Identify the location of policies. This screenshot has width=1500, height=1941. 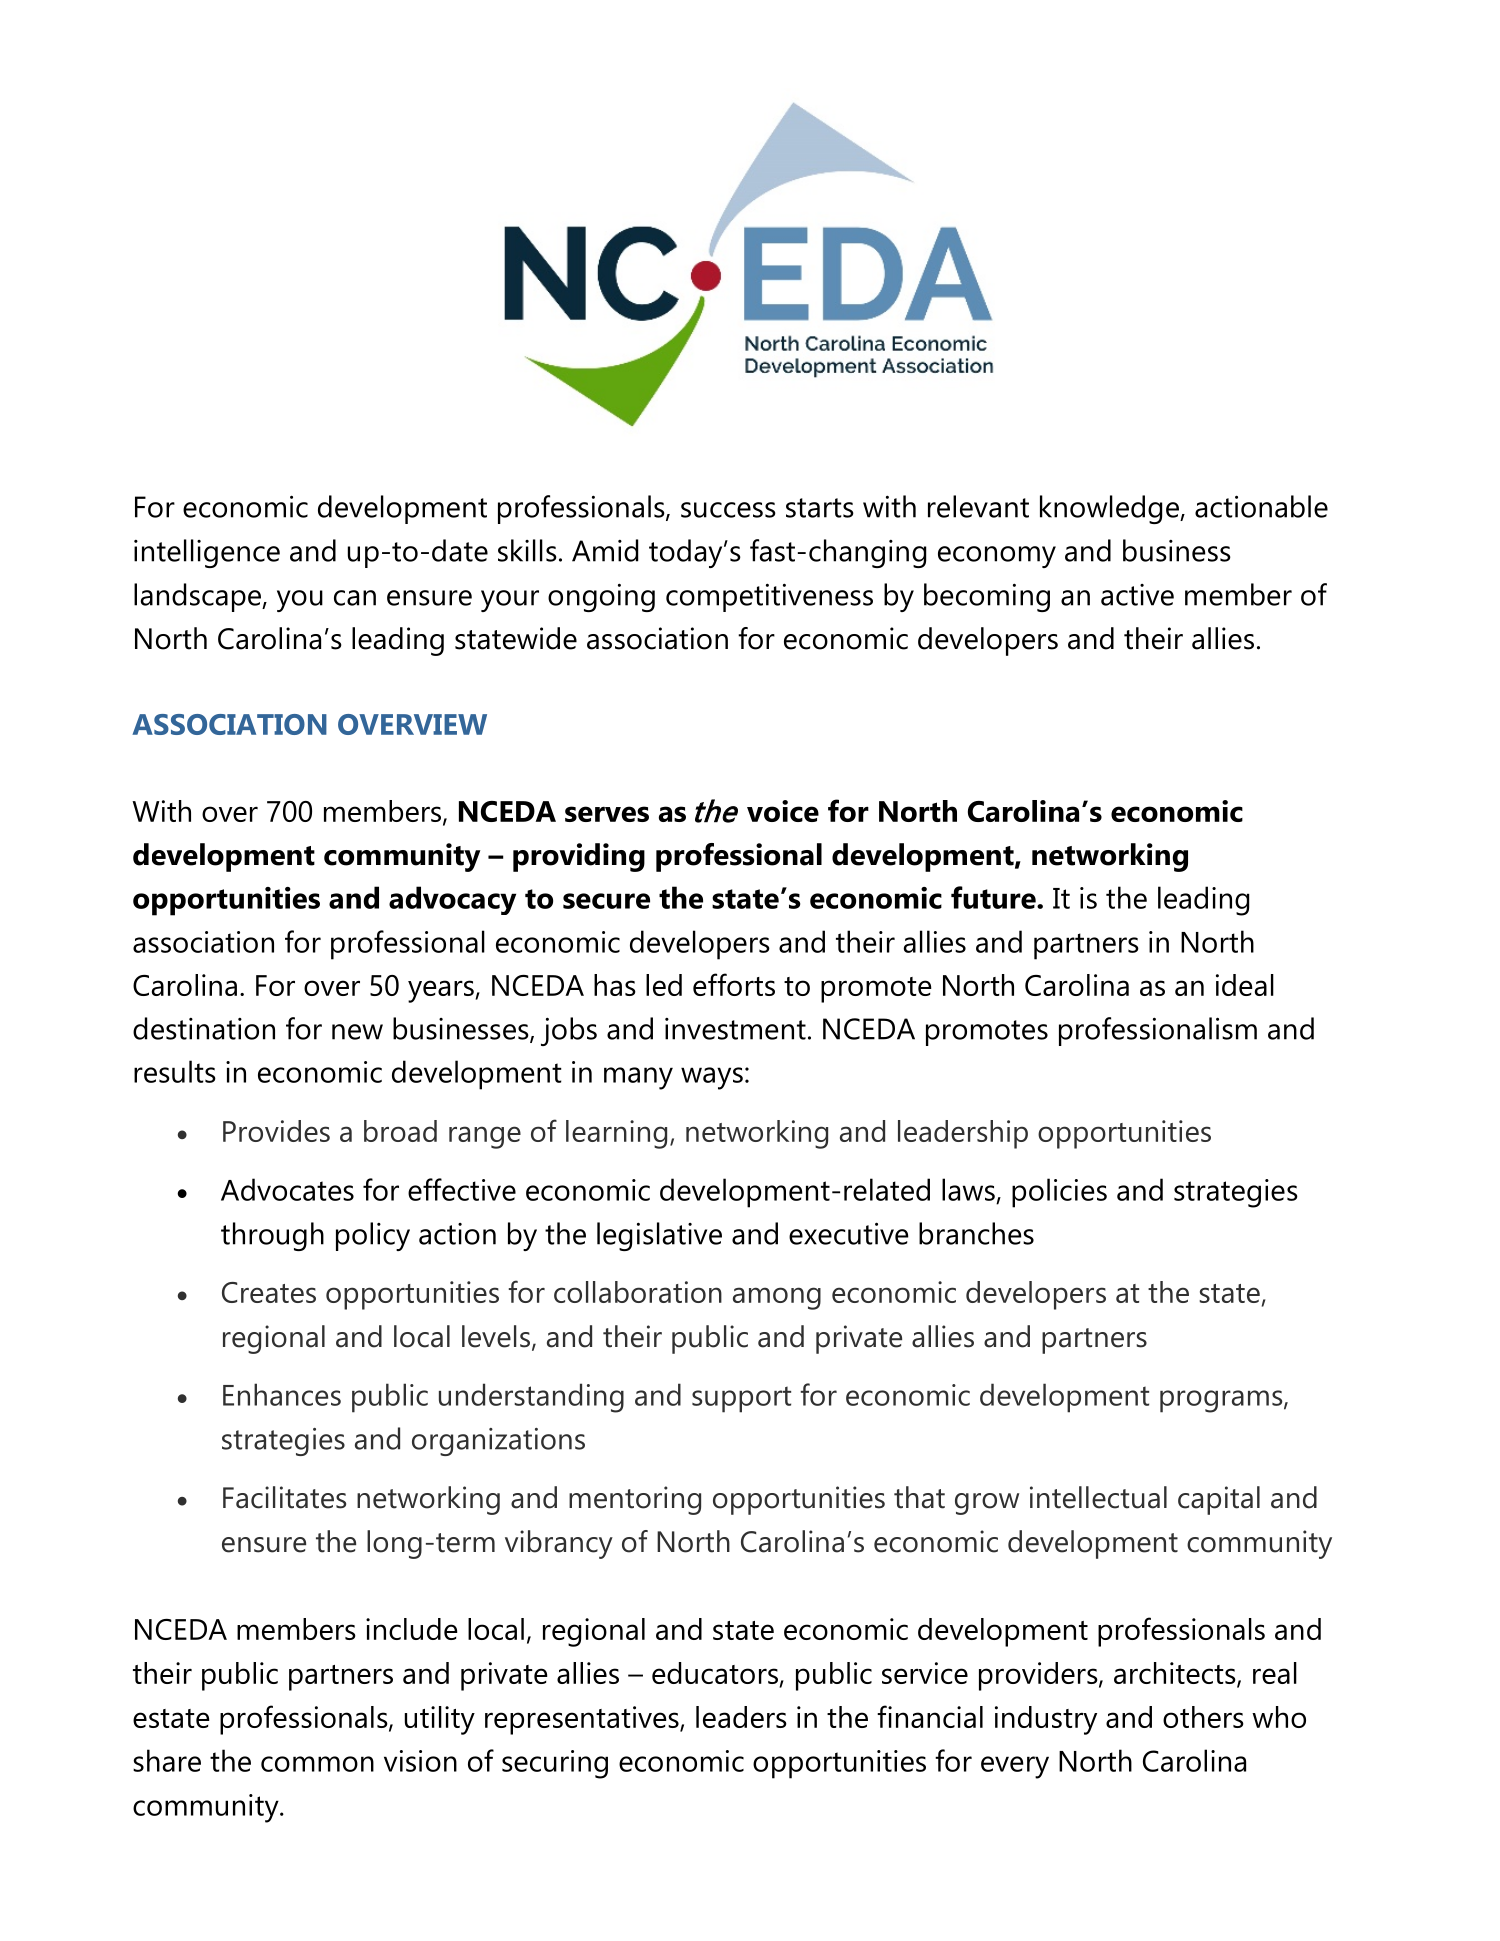
(1059, 1193).
